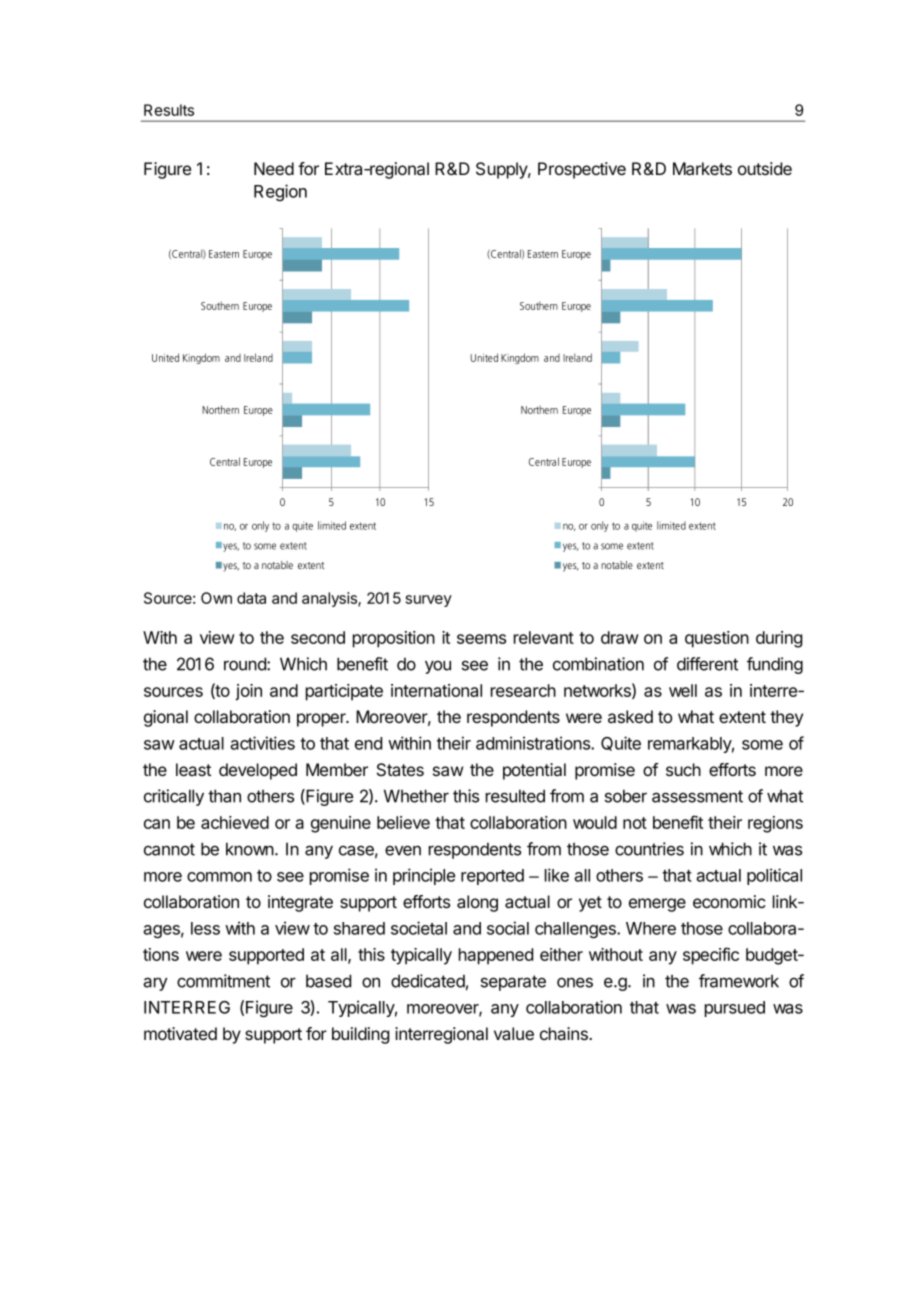  Describe the element at coordinates (436, 690) in the screenshot. I see `international` at that location.
